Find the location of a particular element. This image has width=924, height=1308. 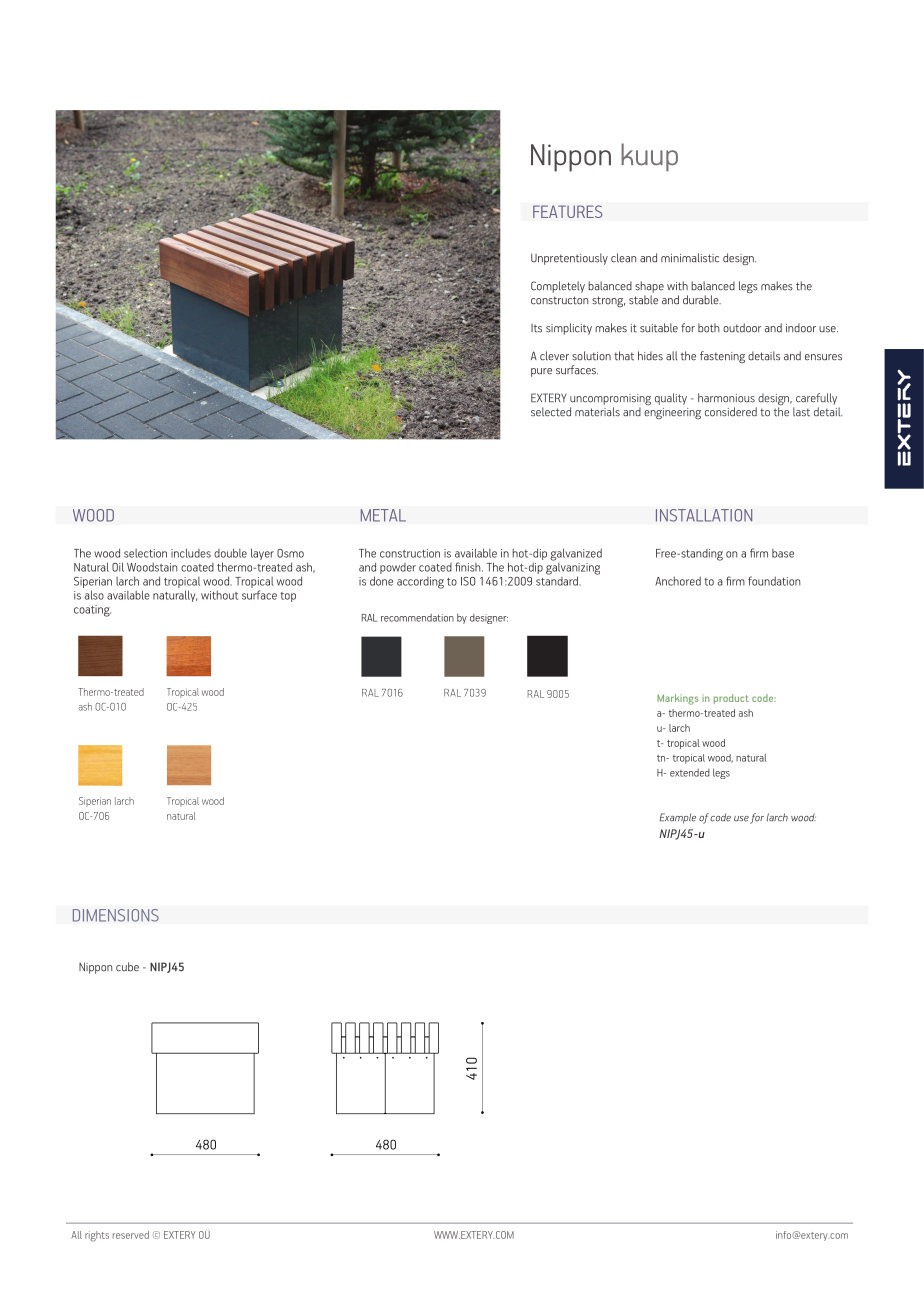

Example is located at coordinates (677, 818).
